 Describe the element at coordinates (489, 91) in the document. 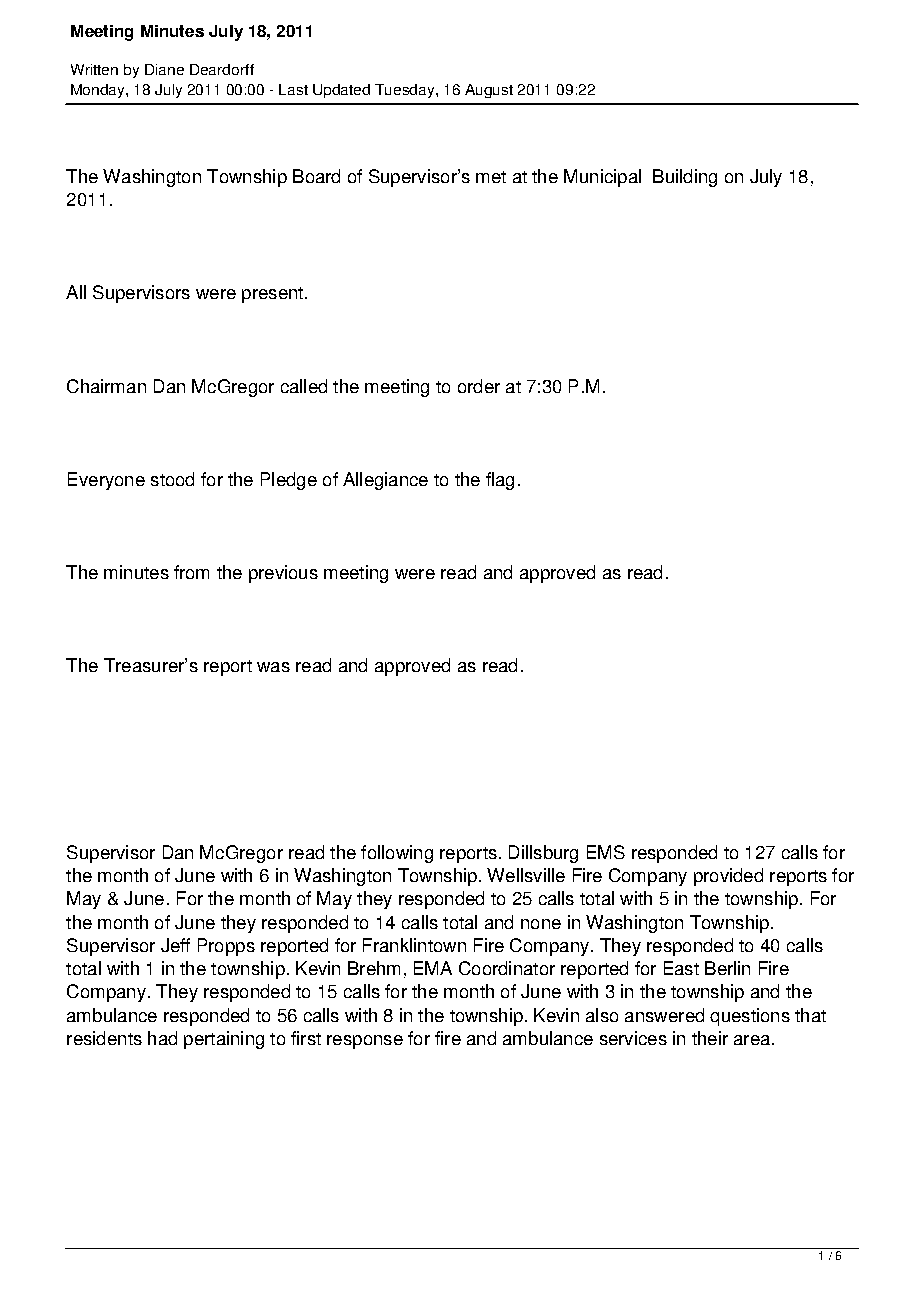

I see `August` at that location.
